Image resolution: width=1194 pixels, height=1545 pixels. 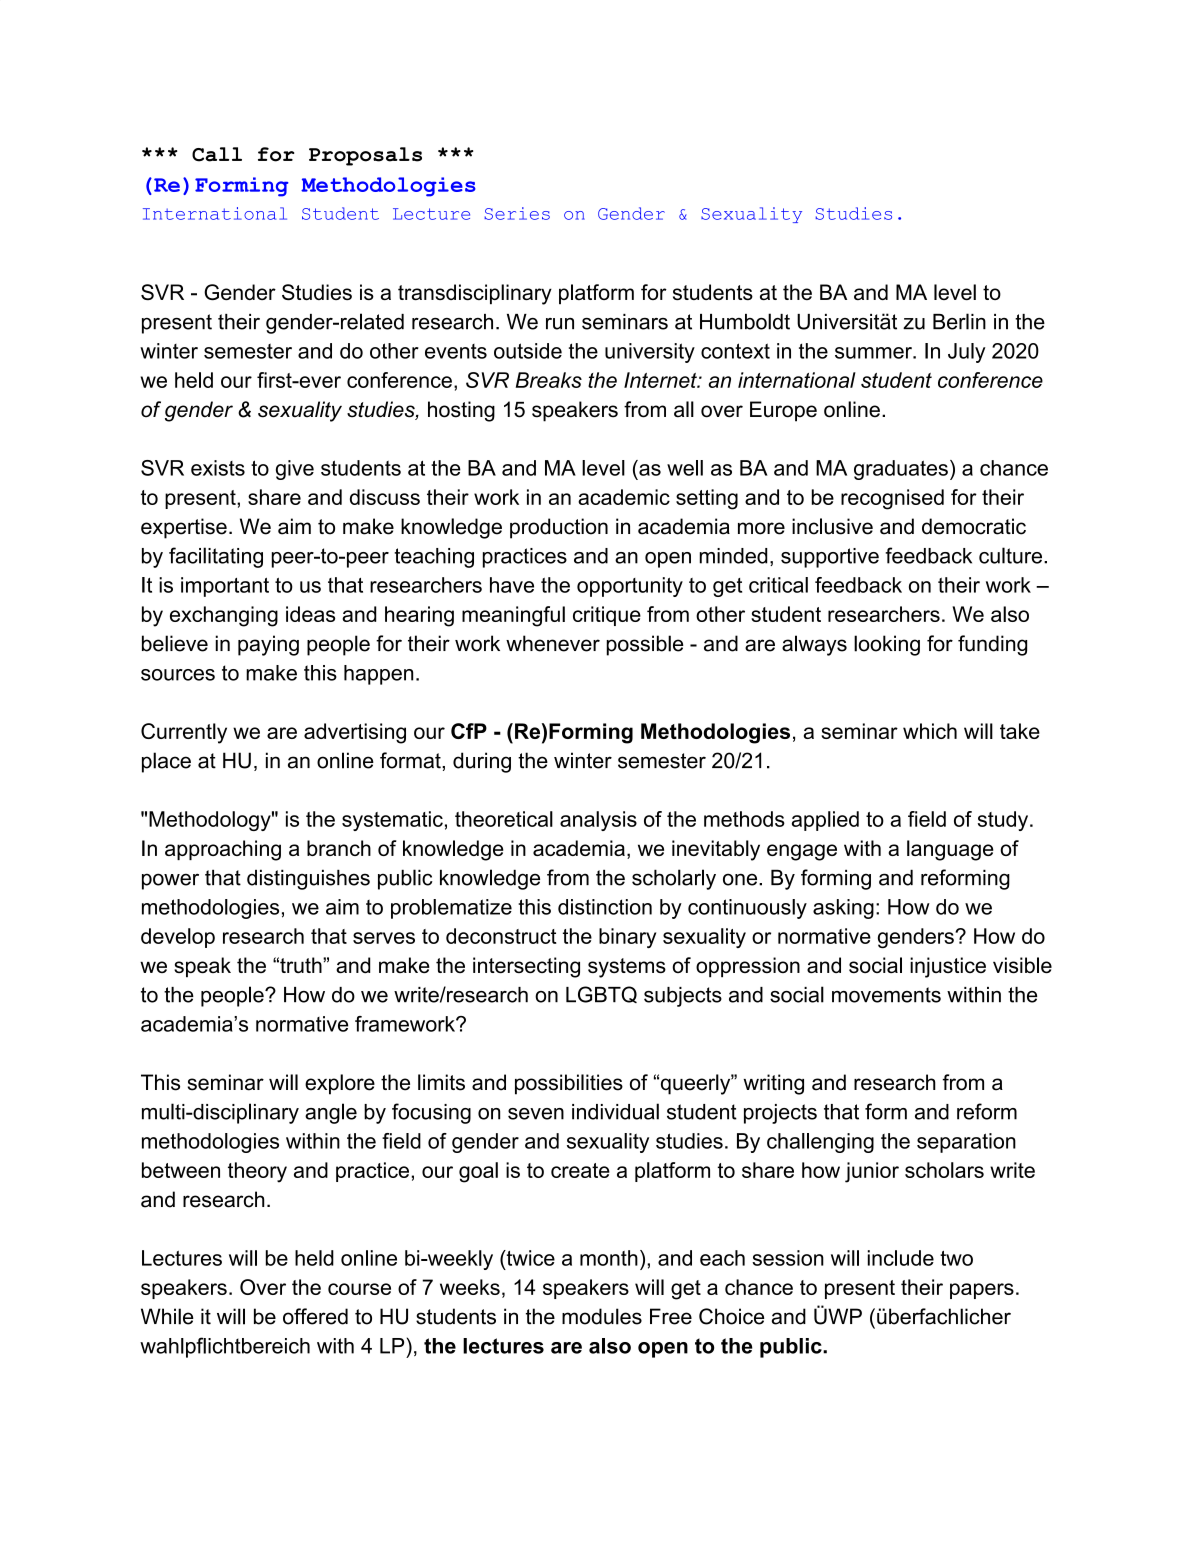 I want to click on distinction, so click(x=605, y=907).
